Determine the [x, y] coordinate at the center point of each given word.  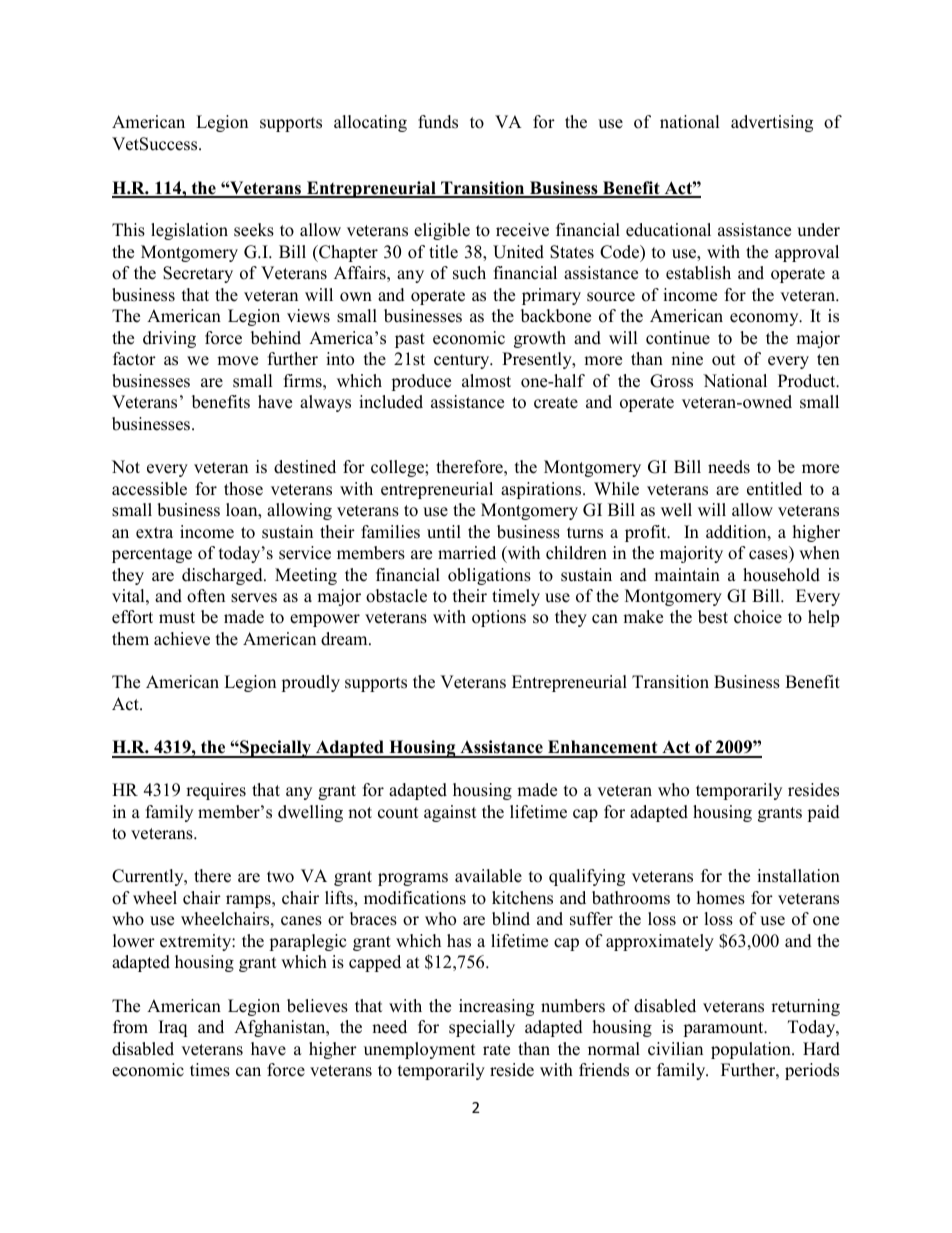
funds [438, 122]
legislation [189, 231]
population [752, 1050]
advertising [772, 123]
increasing [496, 1007]
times [210, 1070]
